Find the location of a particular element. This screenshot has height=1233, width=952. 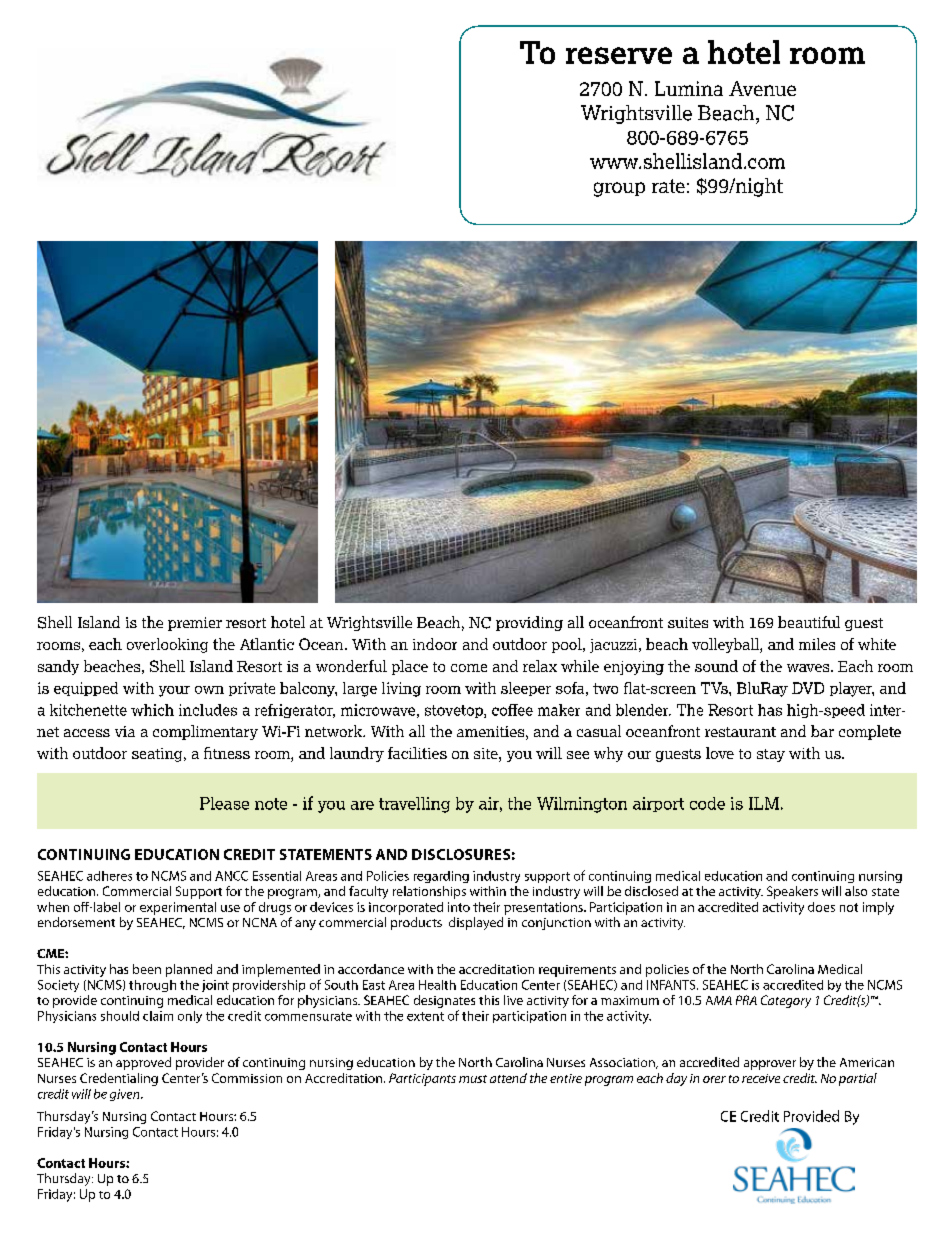

stovetop is located at coordinates (455, 711).
